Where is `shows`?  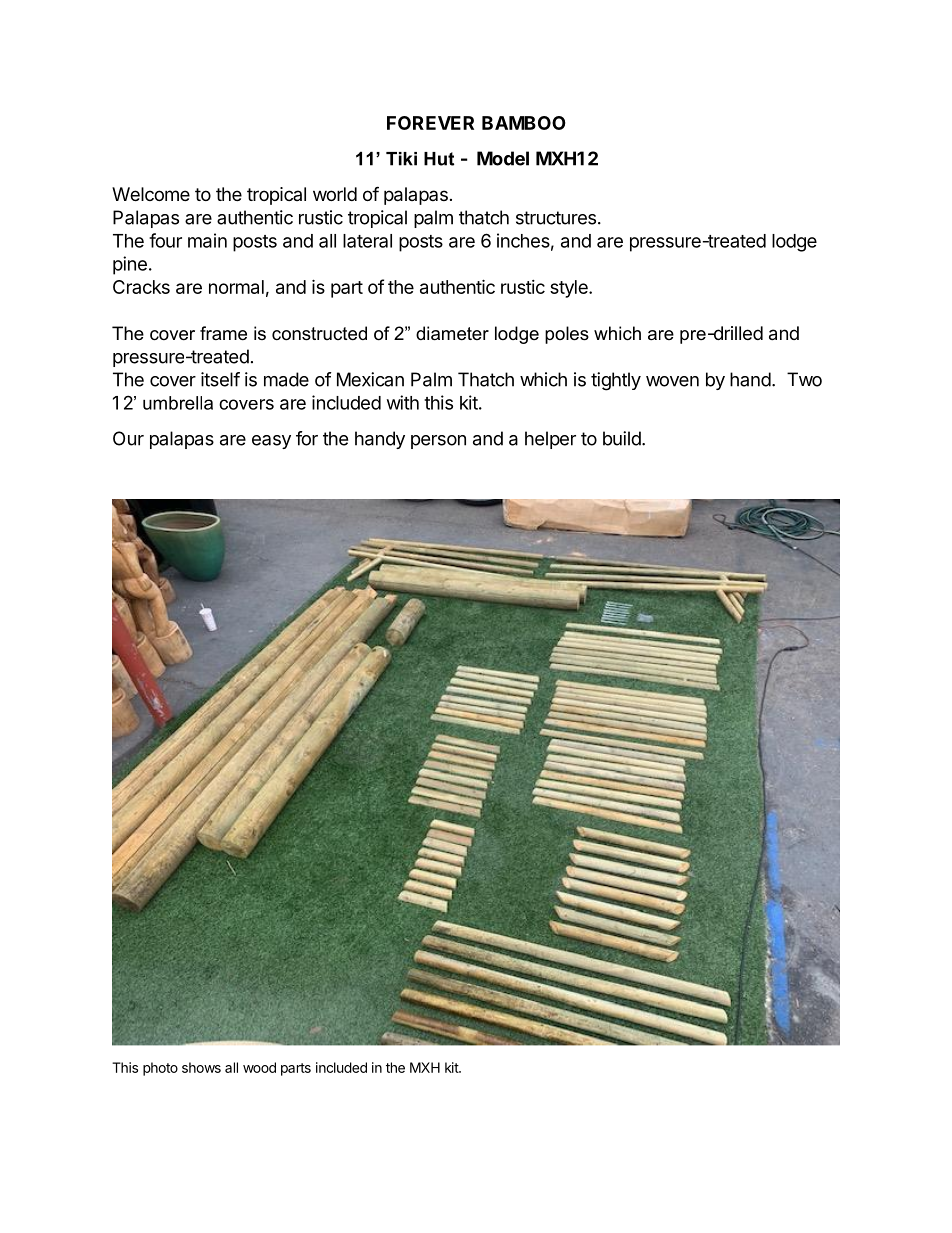 shows is located at coordinates (201, 1067).
